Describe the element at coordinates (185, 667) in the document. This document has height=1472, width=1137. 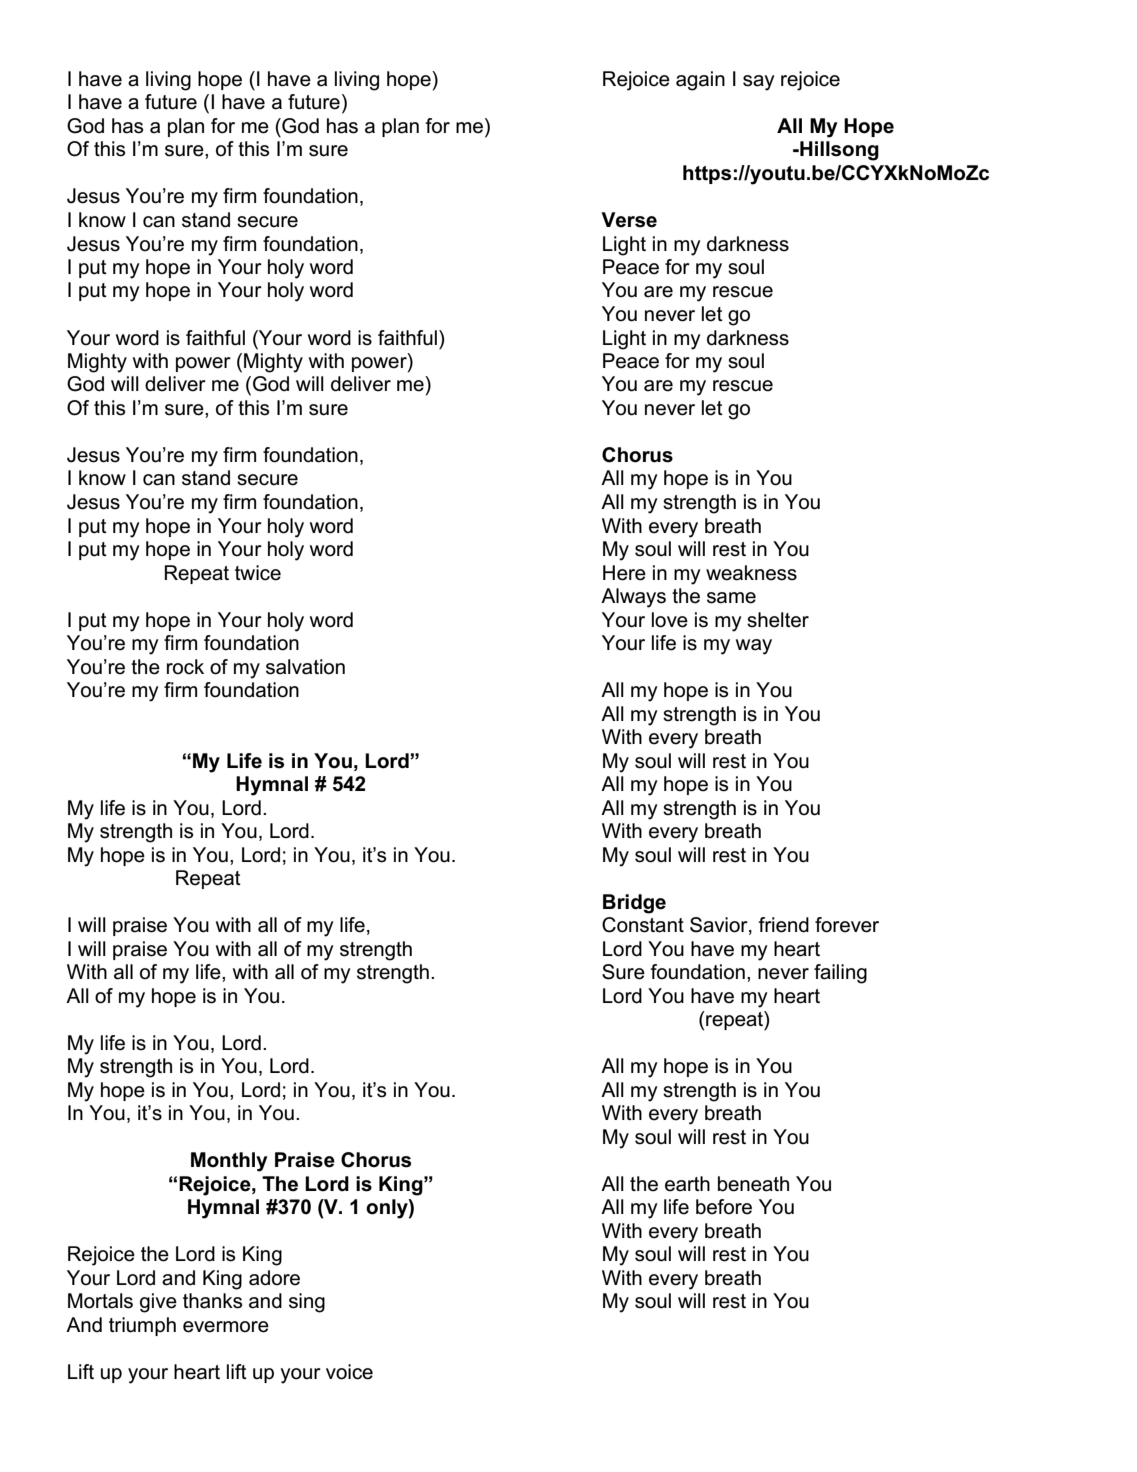
I see `rock` at that location.
